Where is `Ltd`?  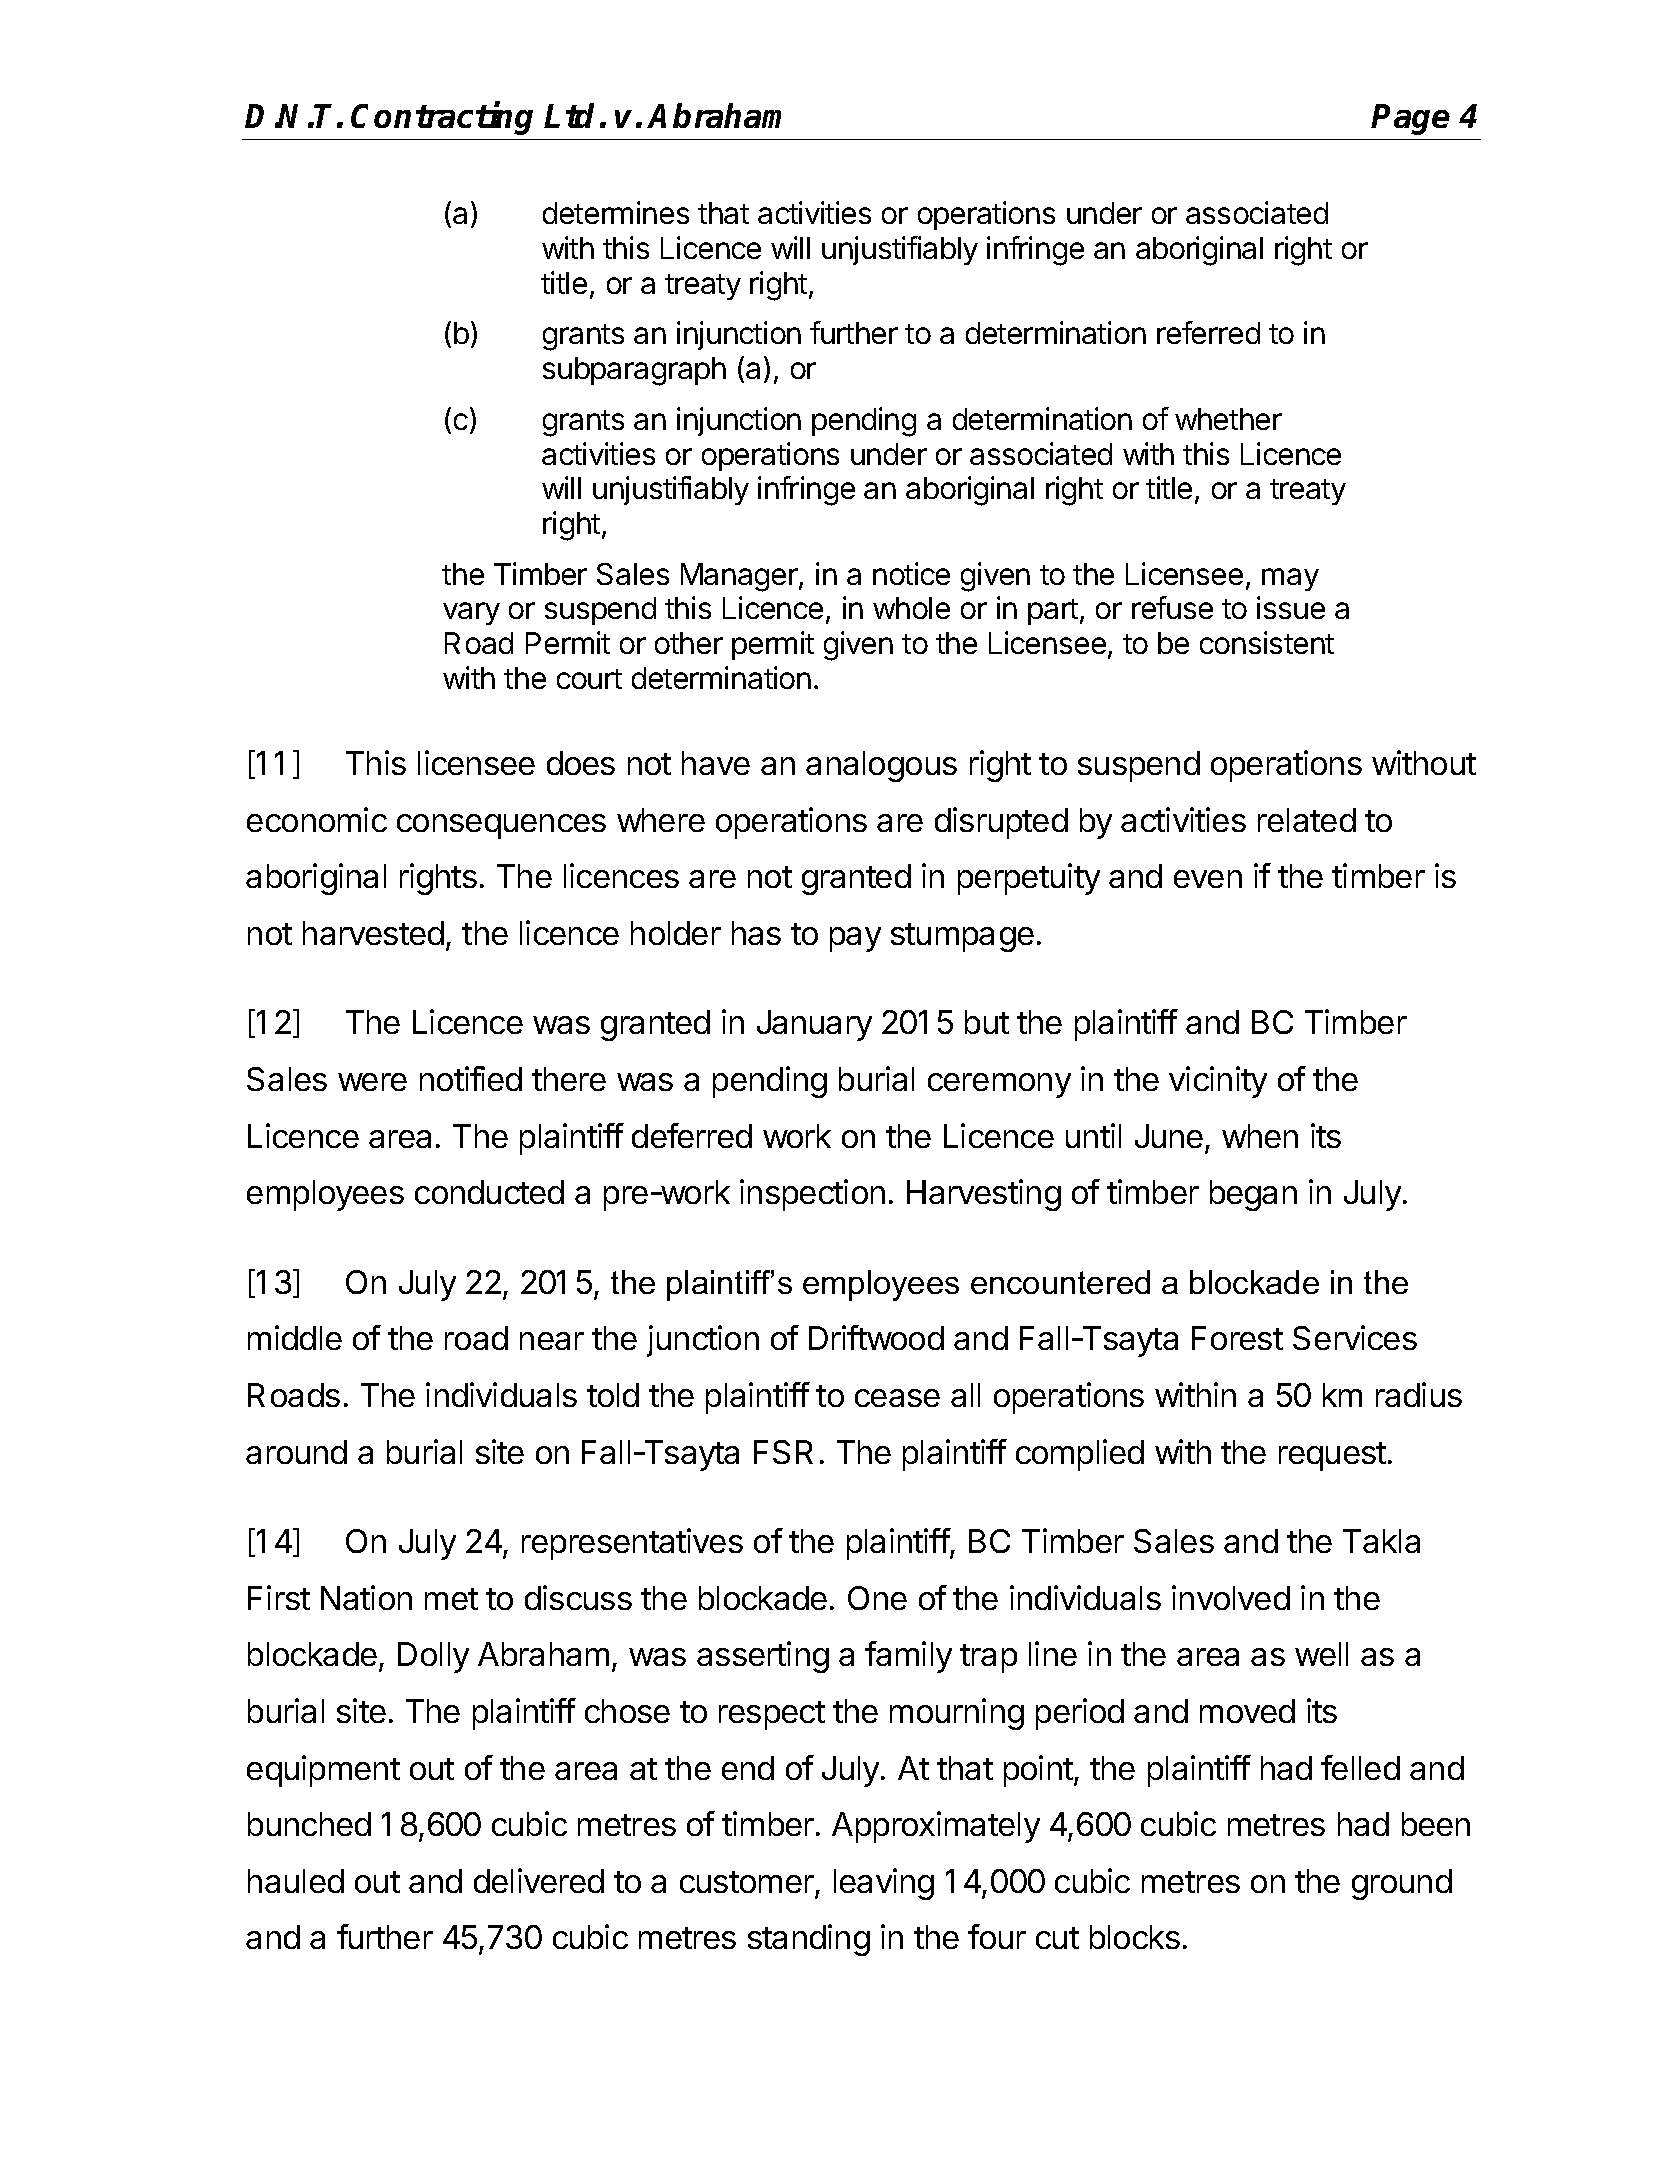
Ltd is located at coordinates (569, 115).
